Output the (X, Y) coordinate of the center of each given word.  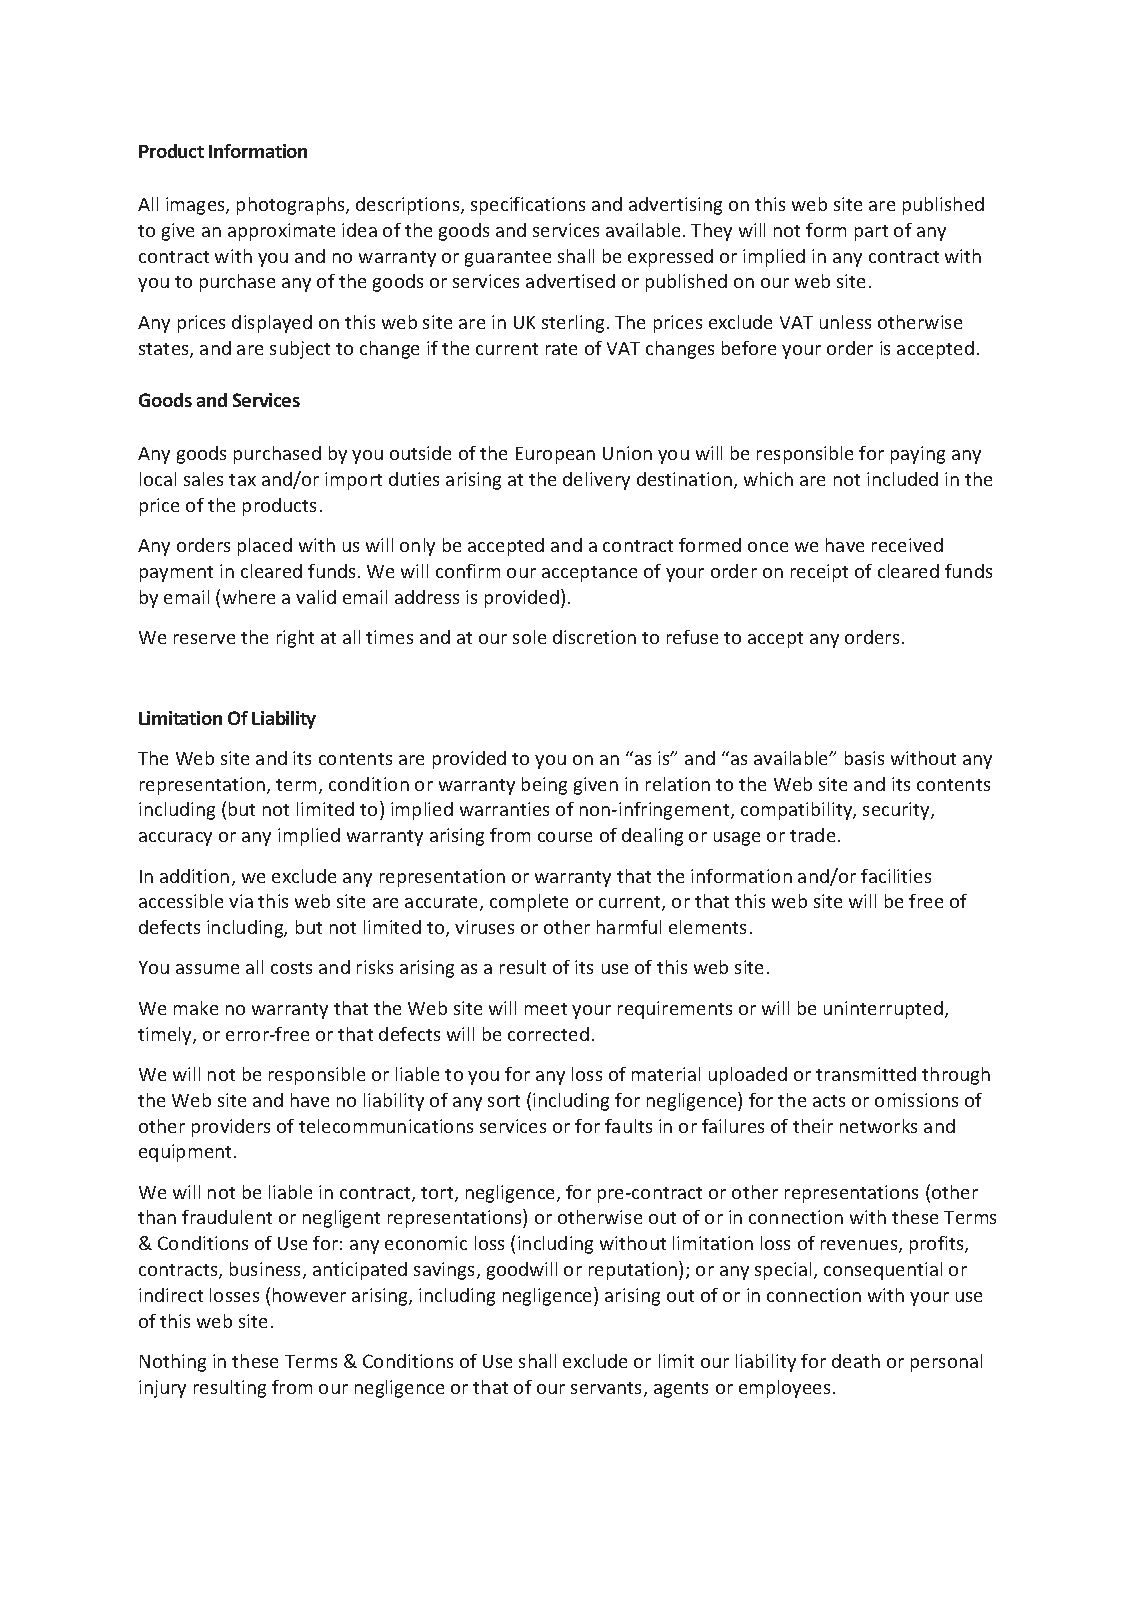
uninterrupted (883, 1010)
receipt (819, 573)
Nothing (173, 1363)
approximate (281, 232)
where (249, 597)
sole (529, 637)
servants (608, 1389)
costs (291, 968)
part (871, 233)
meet (546, 1009)
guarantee (508, 259)
